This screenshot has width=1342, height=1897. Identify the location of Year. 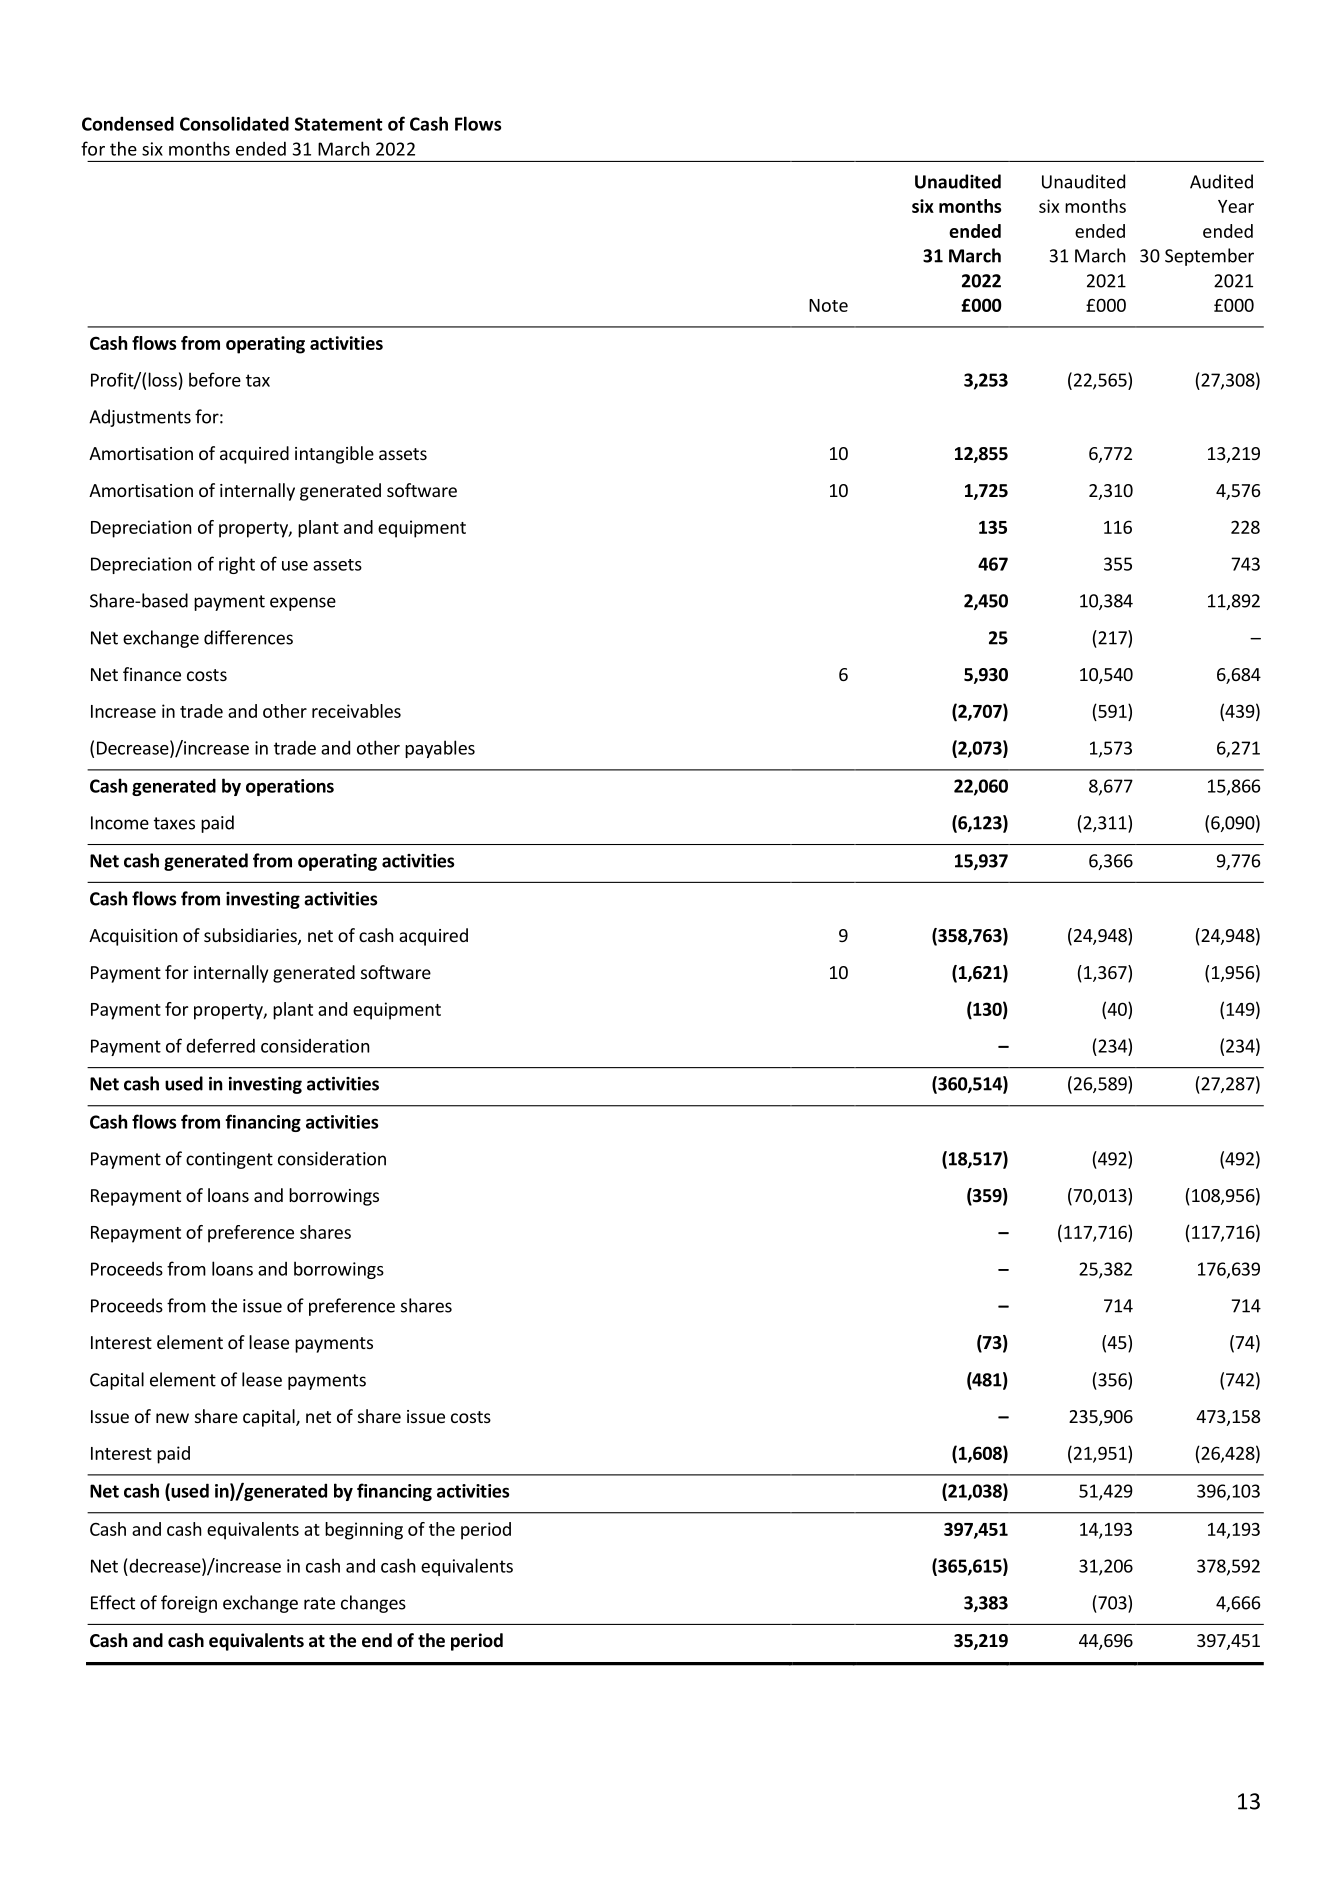
(1236, 206).
